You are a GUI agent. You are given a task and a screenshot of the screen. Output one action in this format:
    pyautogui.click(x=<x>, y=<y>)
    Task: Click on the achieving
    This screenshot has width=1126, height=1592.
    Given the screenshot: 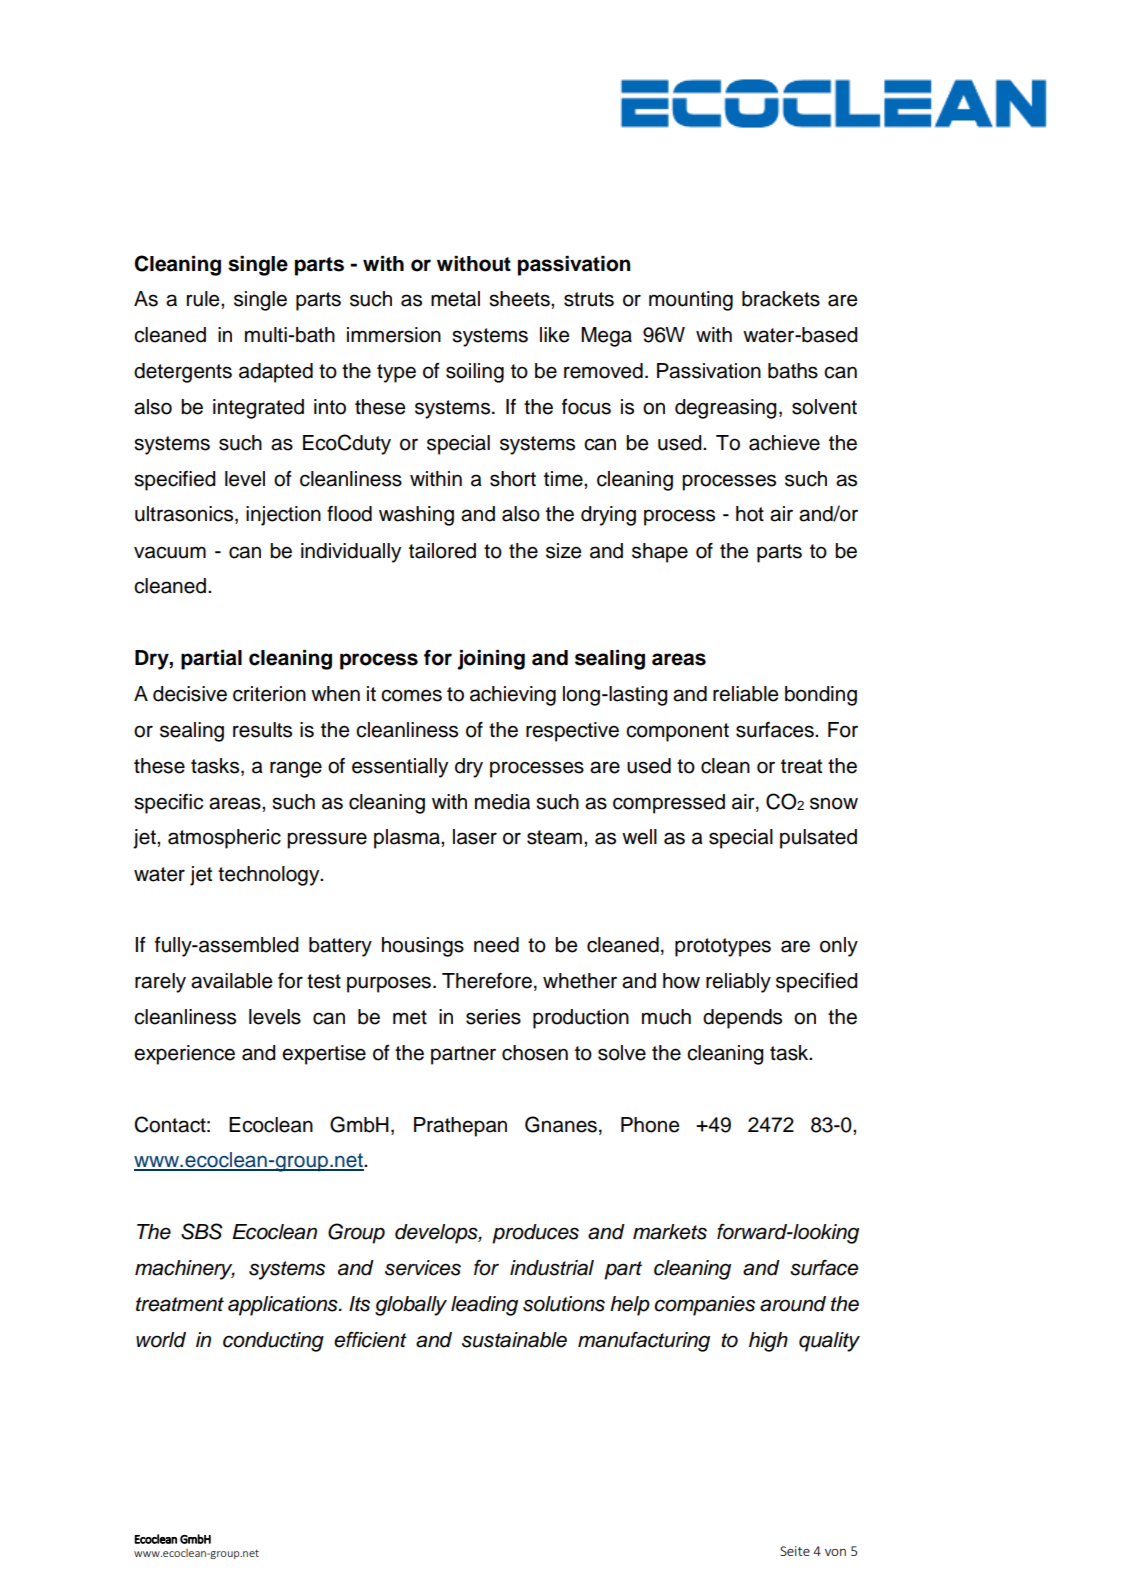 What is the action you would take?
    pyautogui.click(x=513, y=696)
